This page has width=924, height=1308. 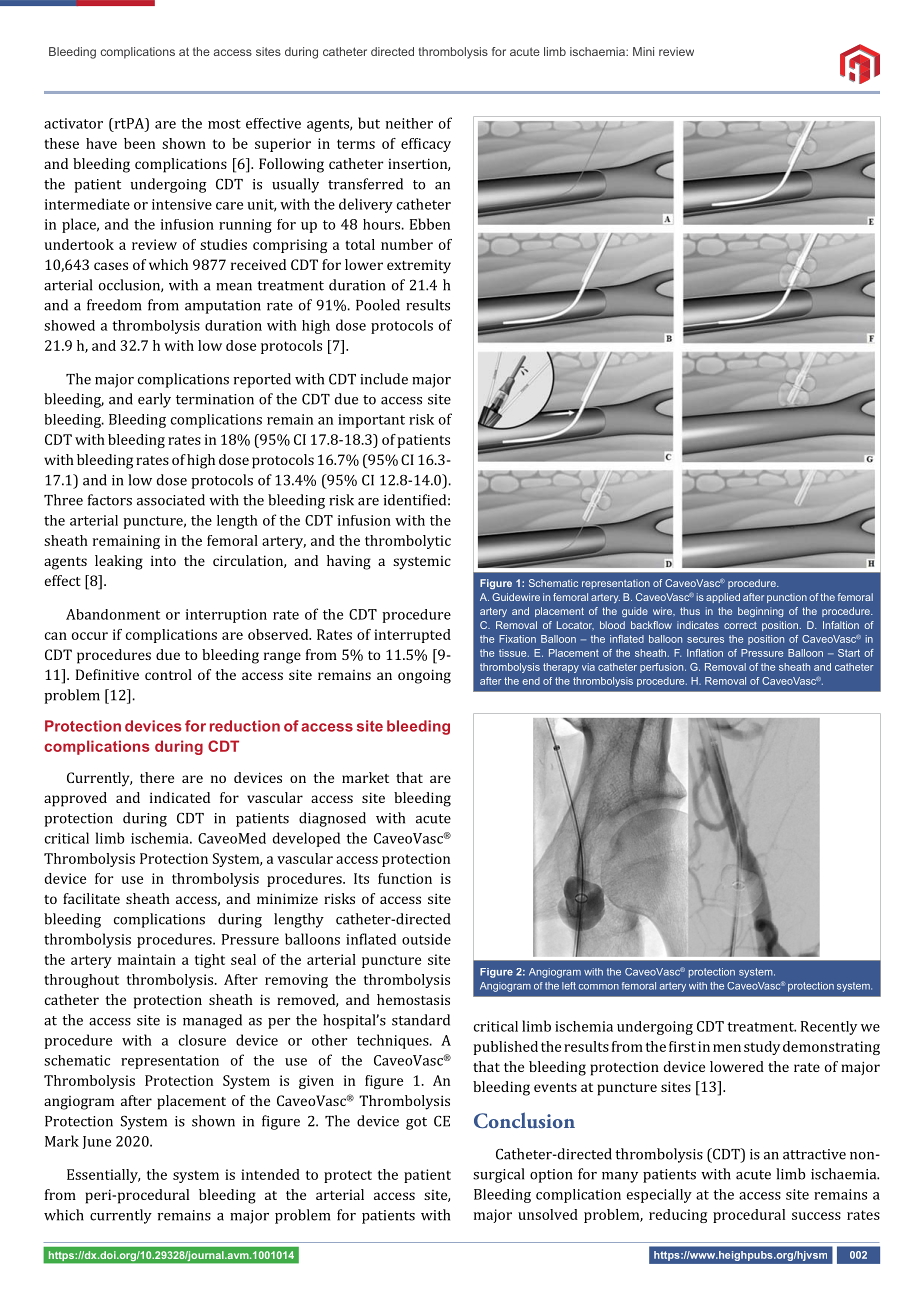 What do you see at coordinates (407, 244) in the page?
I see `number` at bounding box center [407, 244].
